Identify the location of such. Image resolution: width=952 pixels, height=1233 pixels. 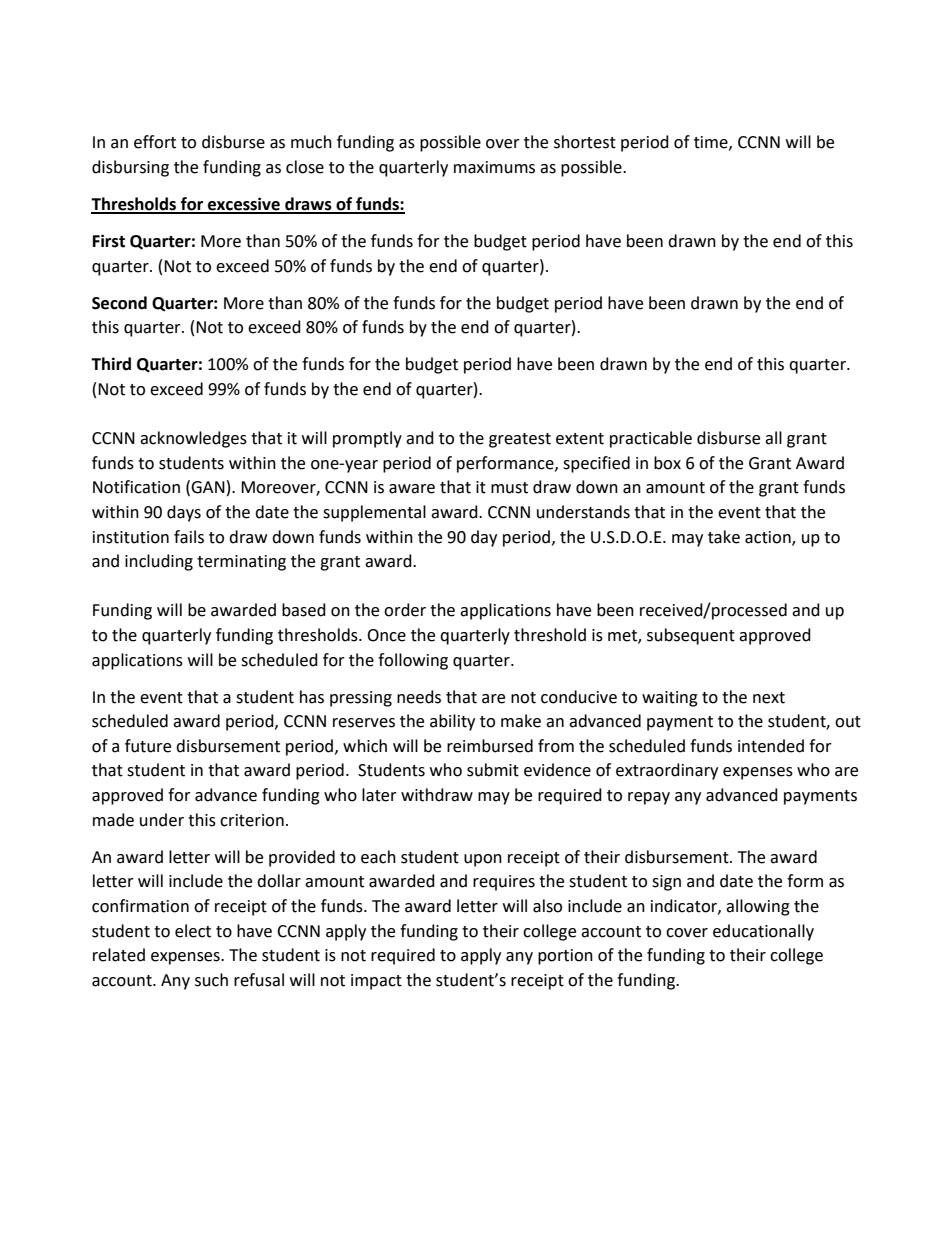
(211, 980).
